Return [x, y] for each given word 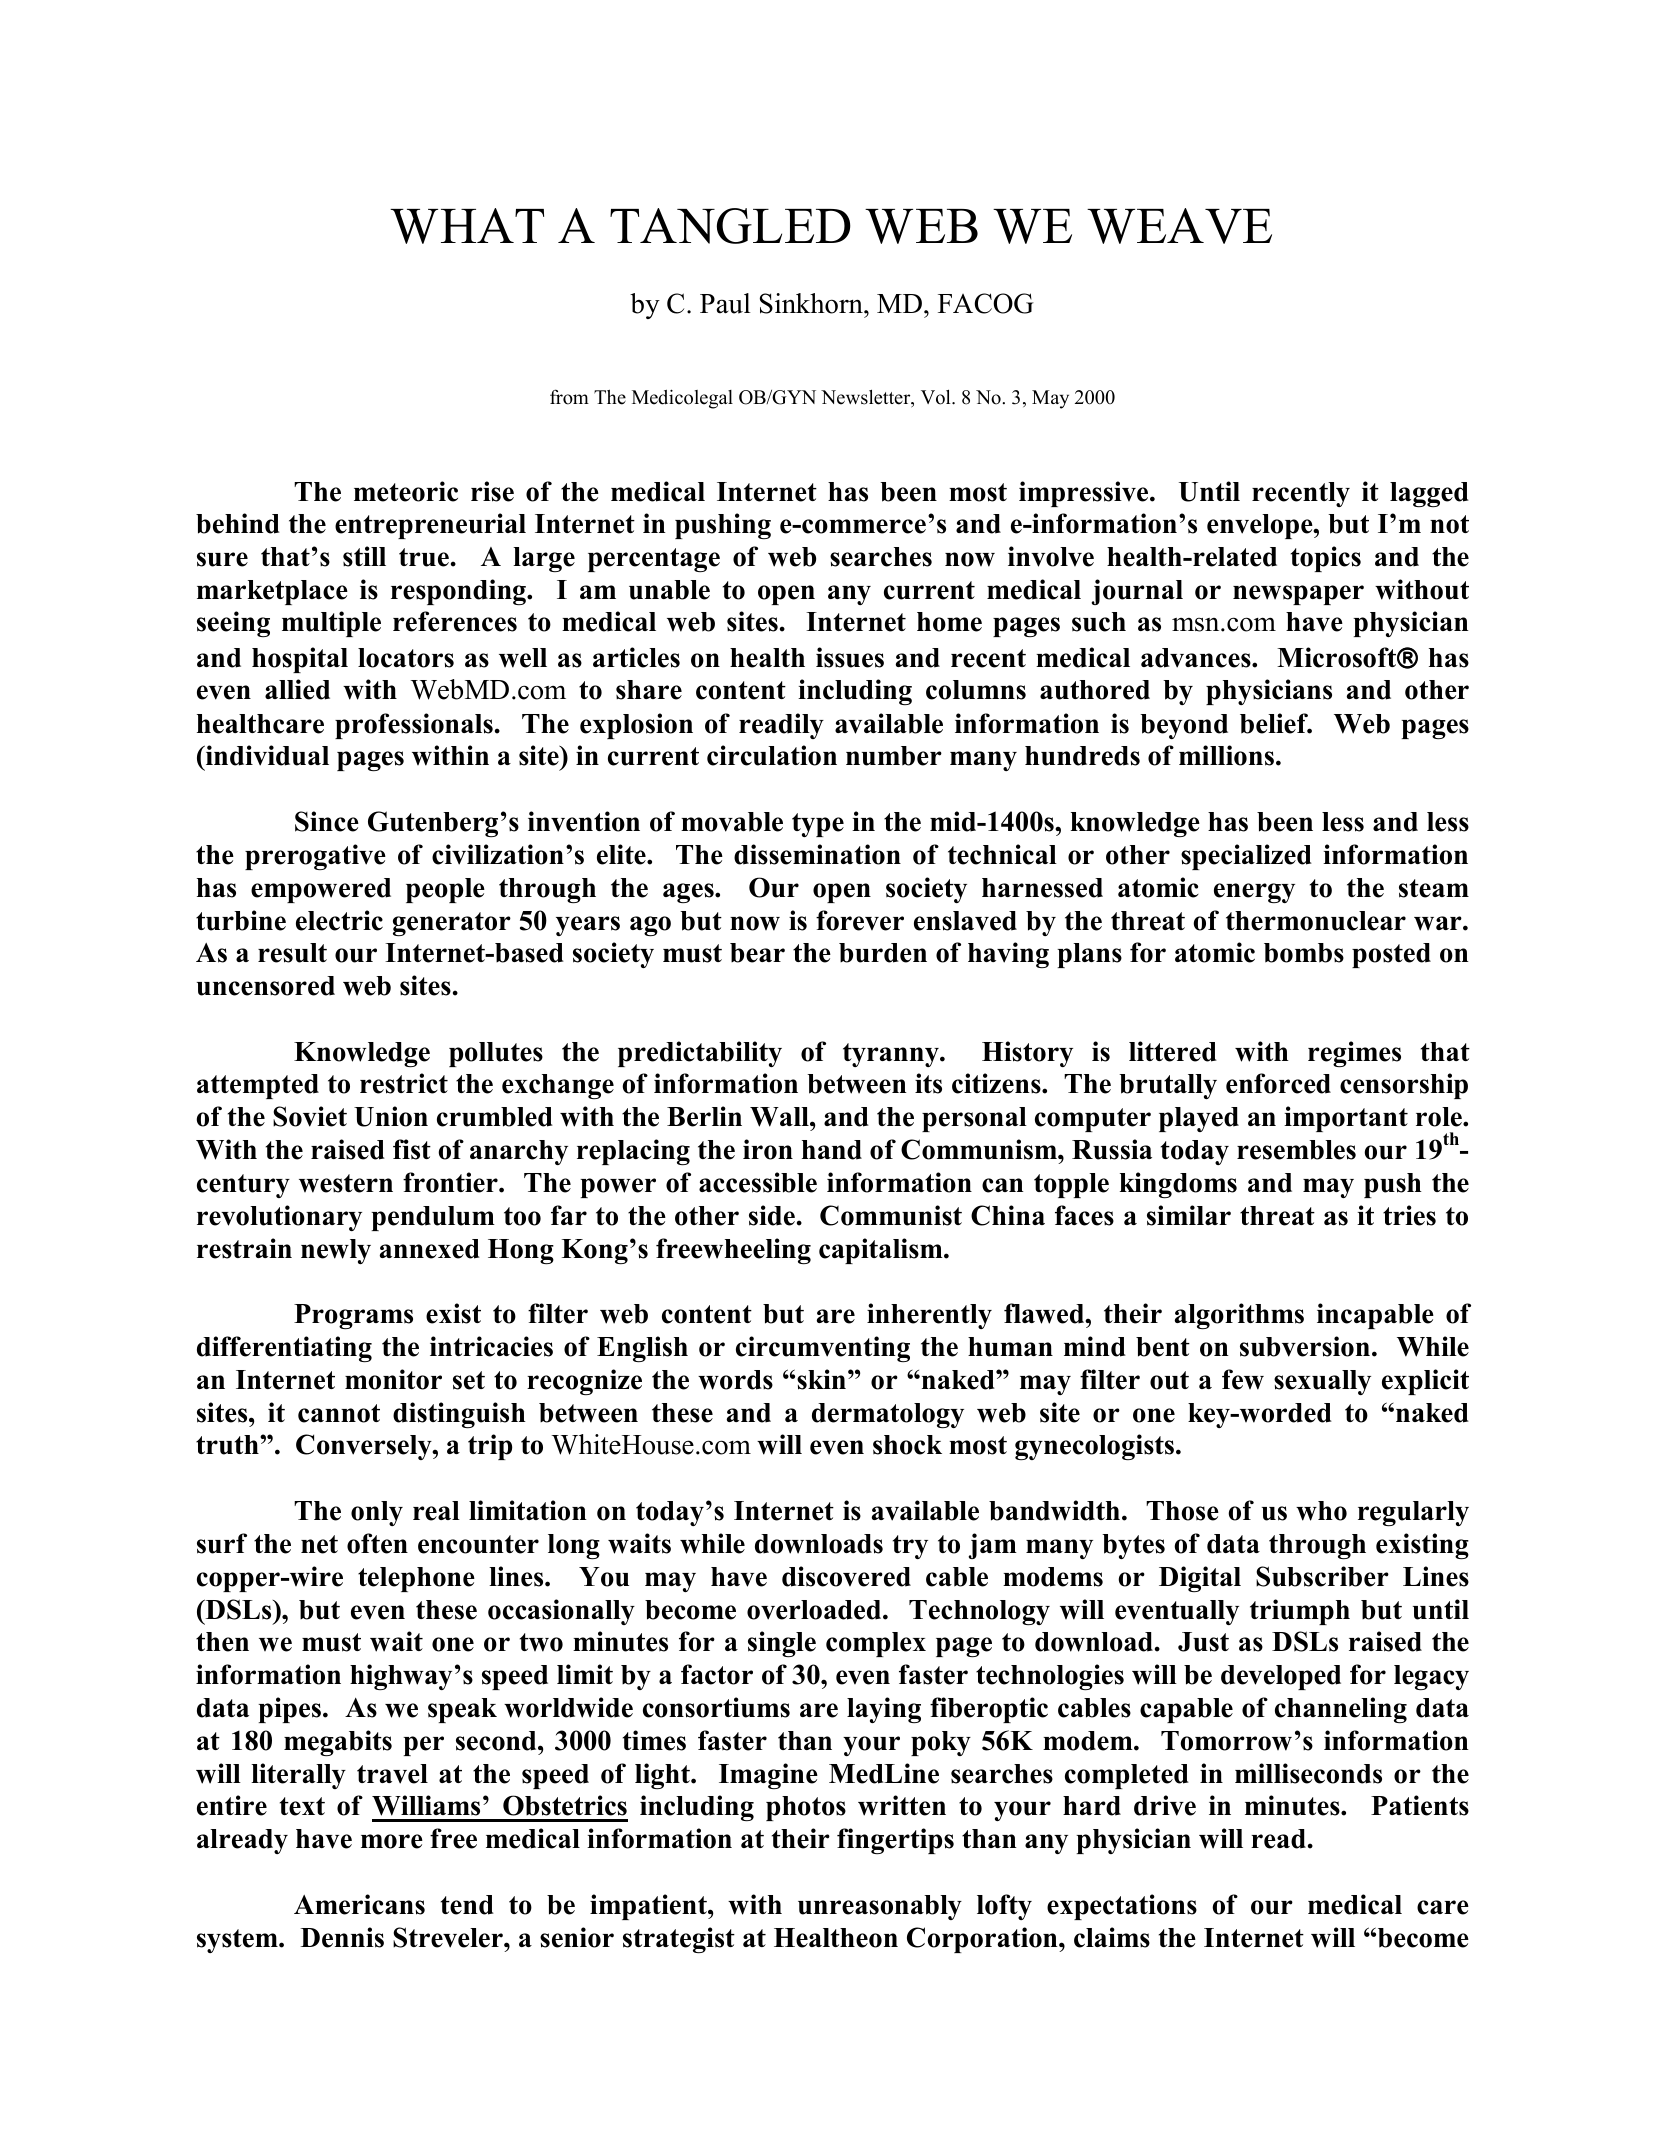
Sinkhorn [812, 303]
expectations [1122, 1907]
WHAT [467, 226]
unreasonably [880, 1907]
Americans [359, 1904]
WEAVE [1179, 226]
